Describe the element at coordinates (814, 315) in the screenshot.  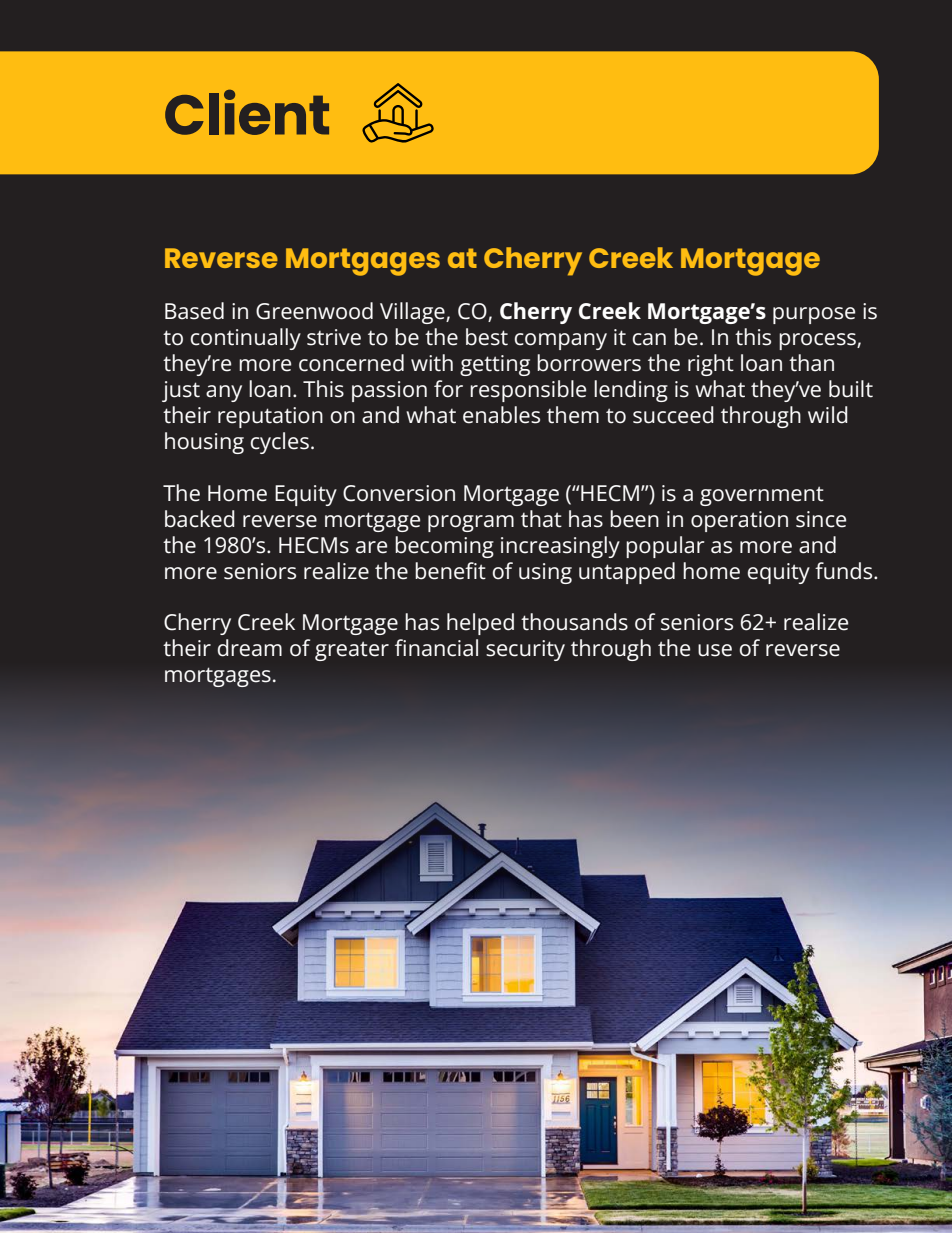
I see `purpose` at that location.
